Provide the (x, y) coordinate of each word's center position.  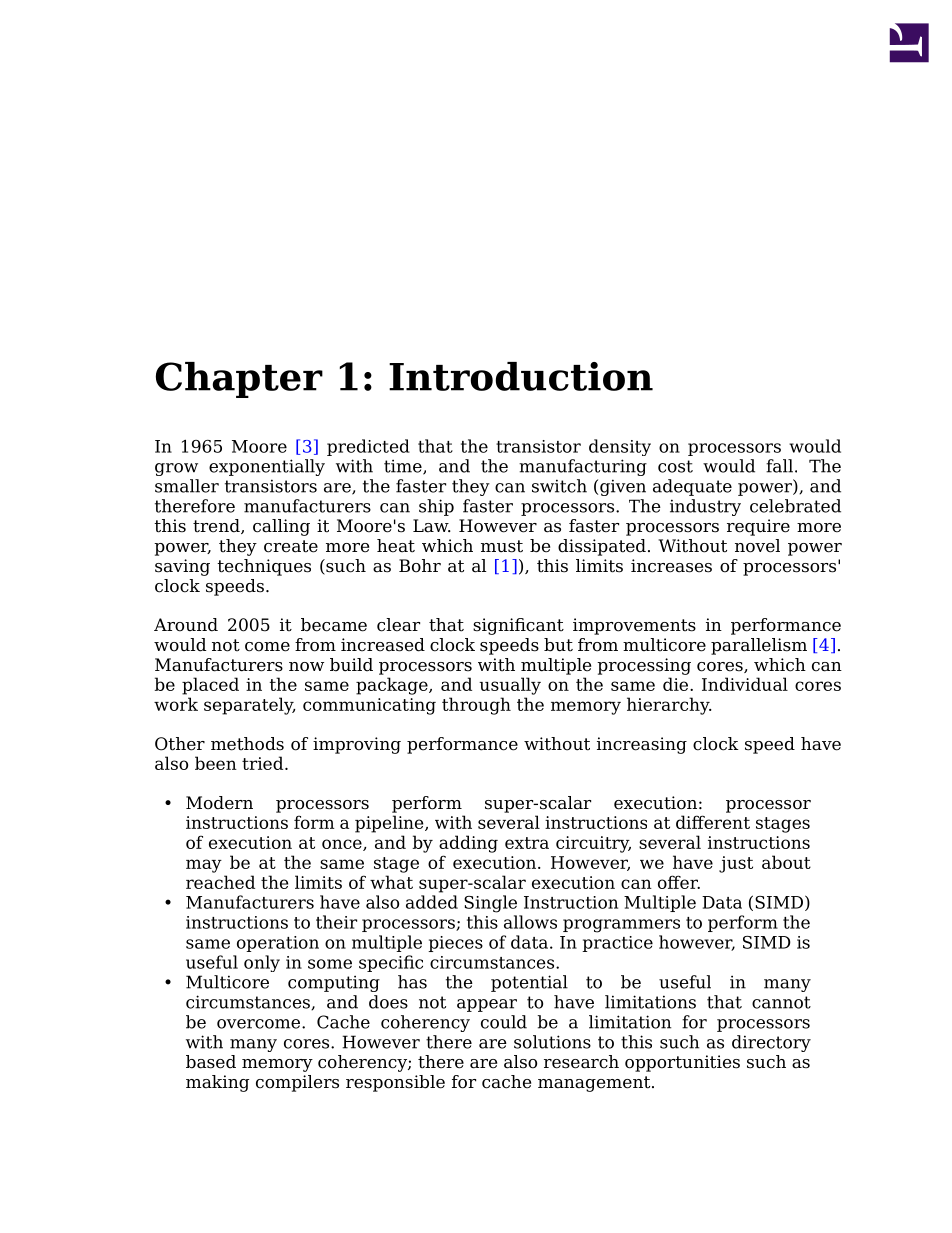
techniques (264, 567)
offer (679, 882)
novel (757, 546)
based (211, 1062)
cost (675, 466)
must (502, 546)
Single (490, 904)
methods (247, 744)
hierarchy (669, 706)
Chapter (239, 380)
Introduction (521, 376)
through (476, 706)
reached (220, 882)
